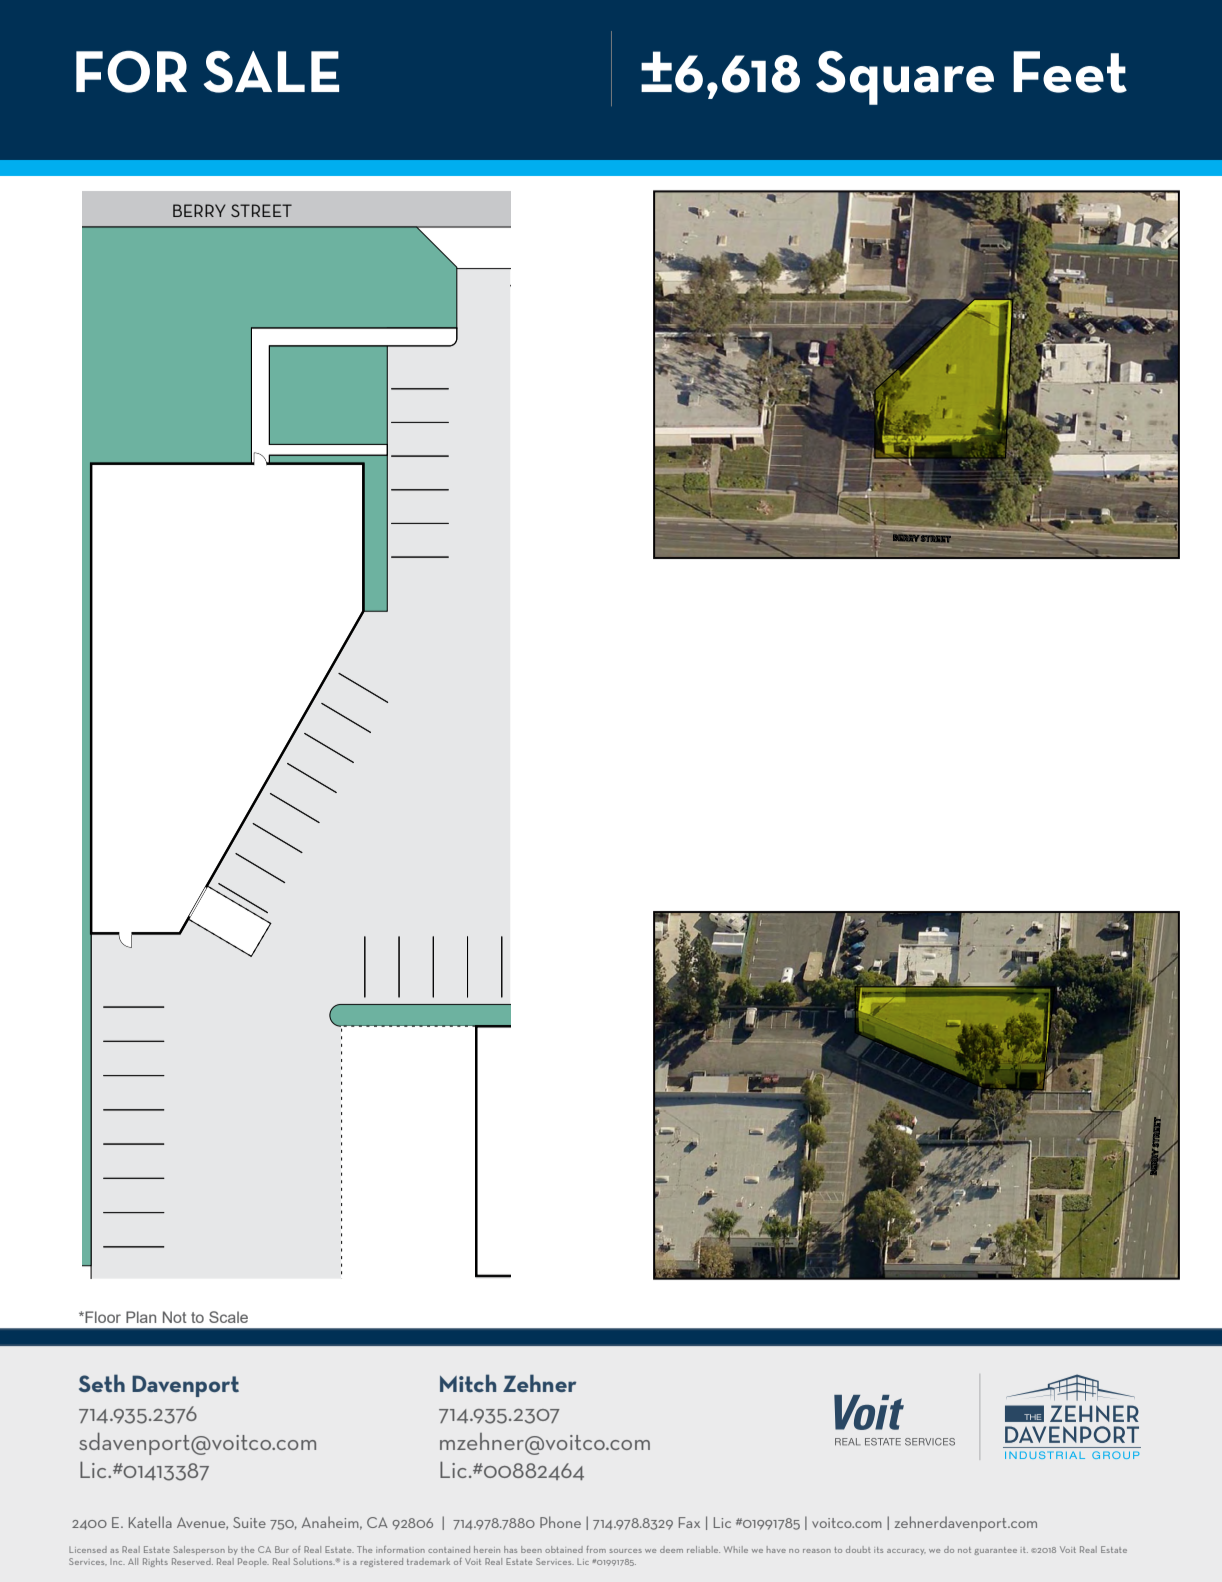 This screenshot has height=1582, width=1222. Describe the element at coordinates (468, 1383) in the screenshot. I see `Mitch` at that location.
